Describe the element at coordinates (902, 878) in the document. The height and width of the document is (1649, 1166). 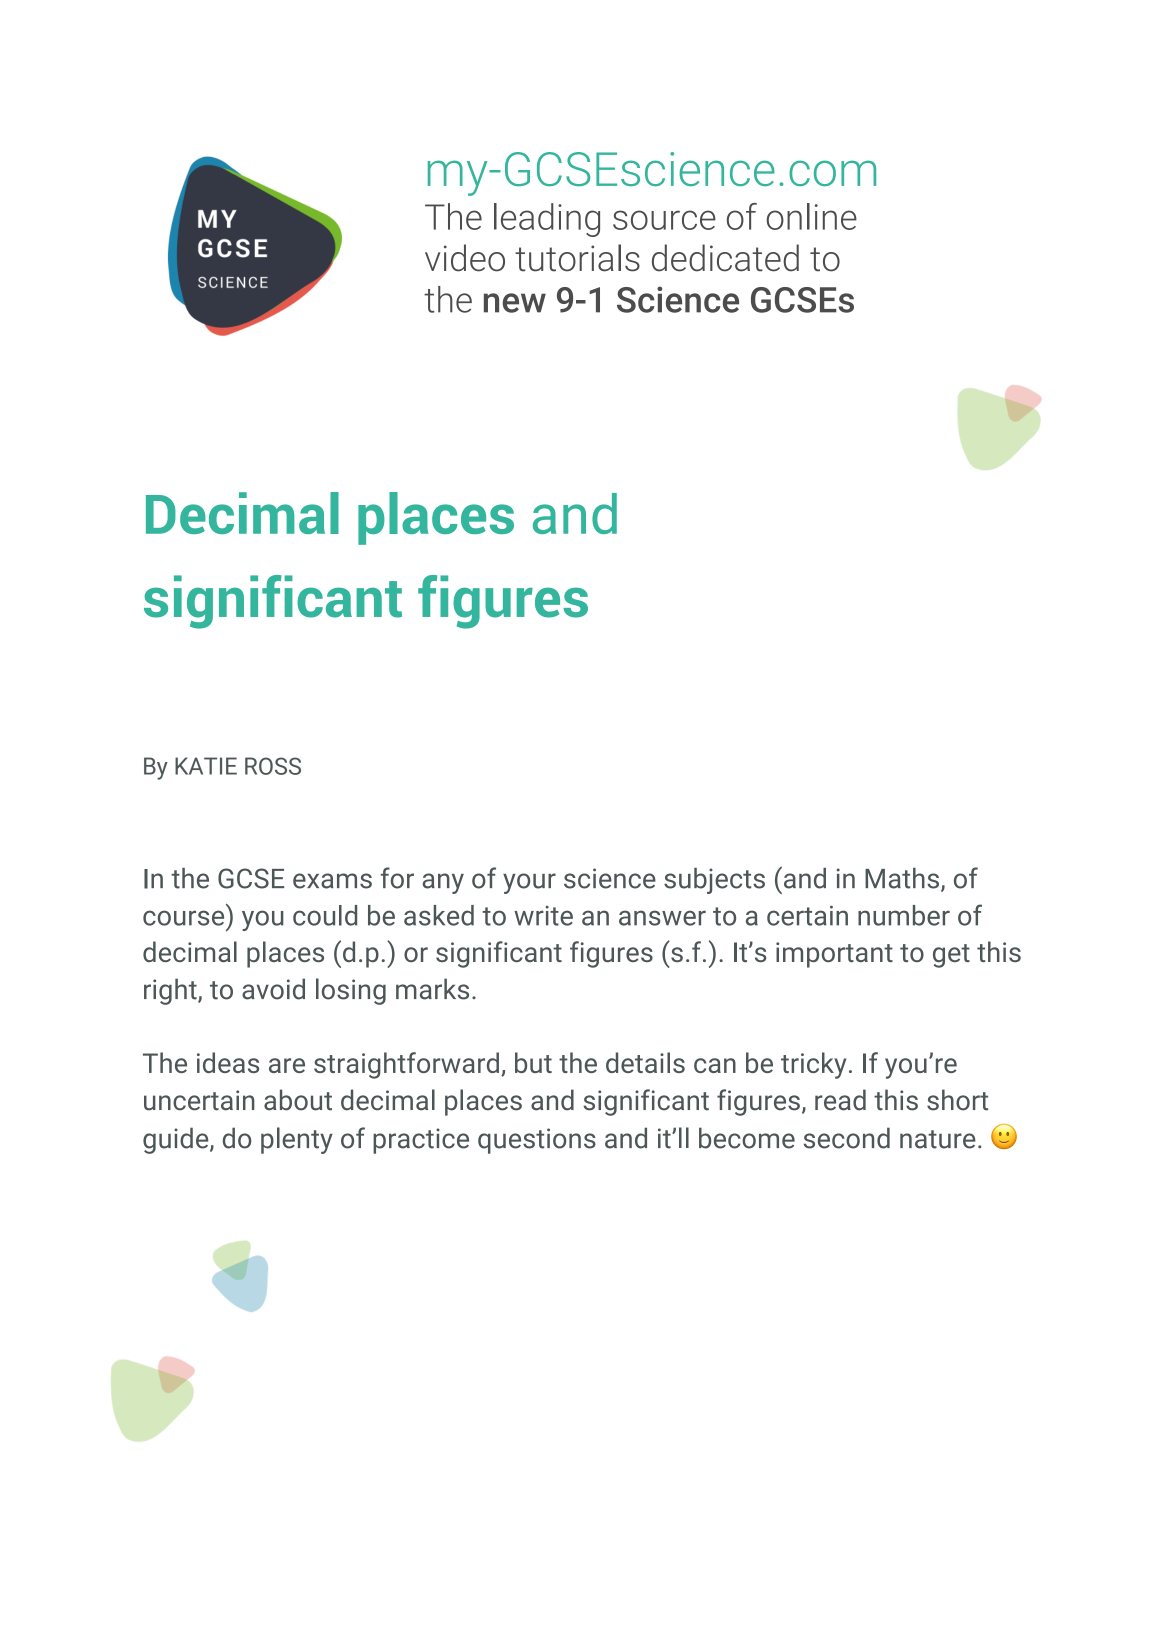
I see `Maths` at that location.
